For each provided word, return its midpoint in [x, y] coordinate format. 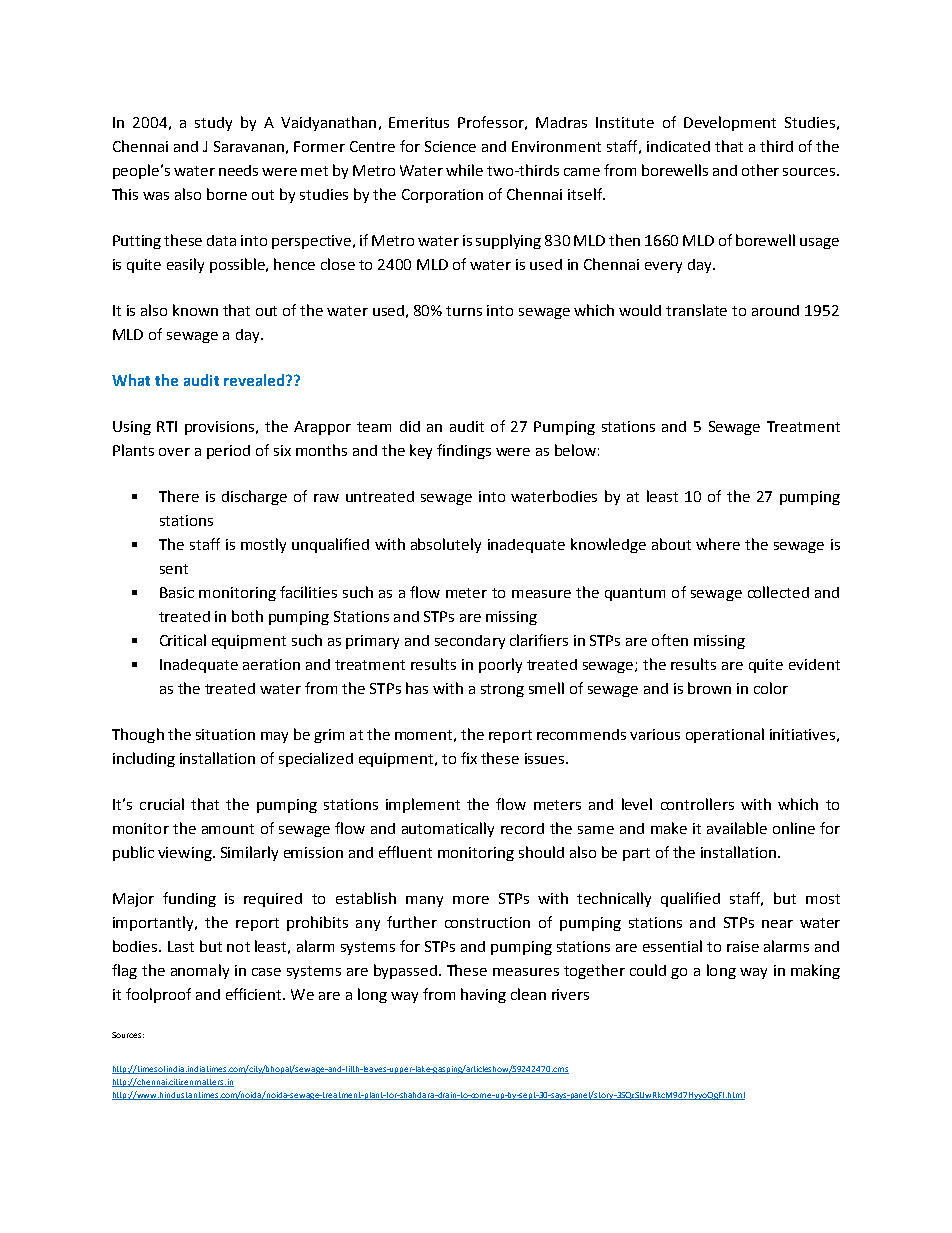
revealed [255, 380]
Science [450, 146]
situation [225, 734]
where [718, 544]
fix [469, 758]
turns [464, 311]
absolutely [446, 545]
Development [730, 123]
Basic [177, 592]
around [775, 310]
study [213, 124]
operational [725, 735]
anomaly [200, 971]
